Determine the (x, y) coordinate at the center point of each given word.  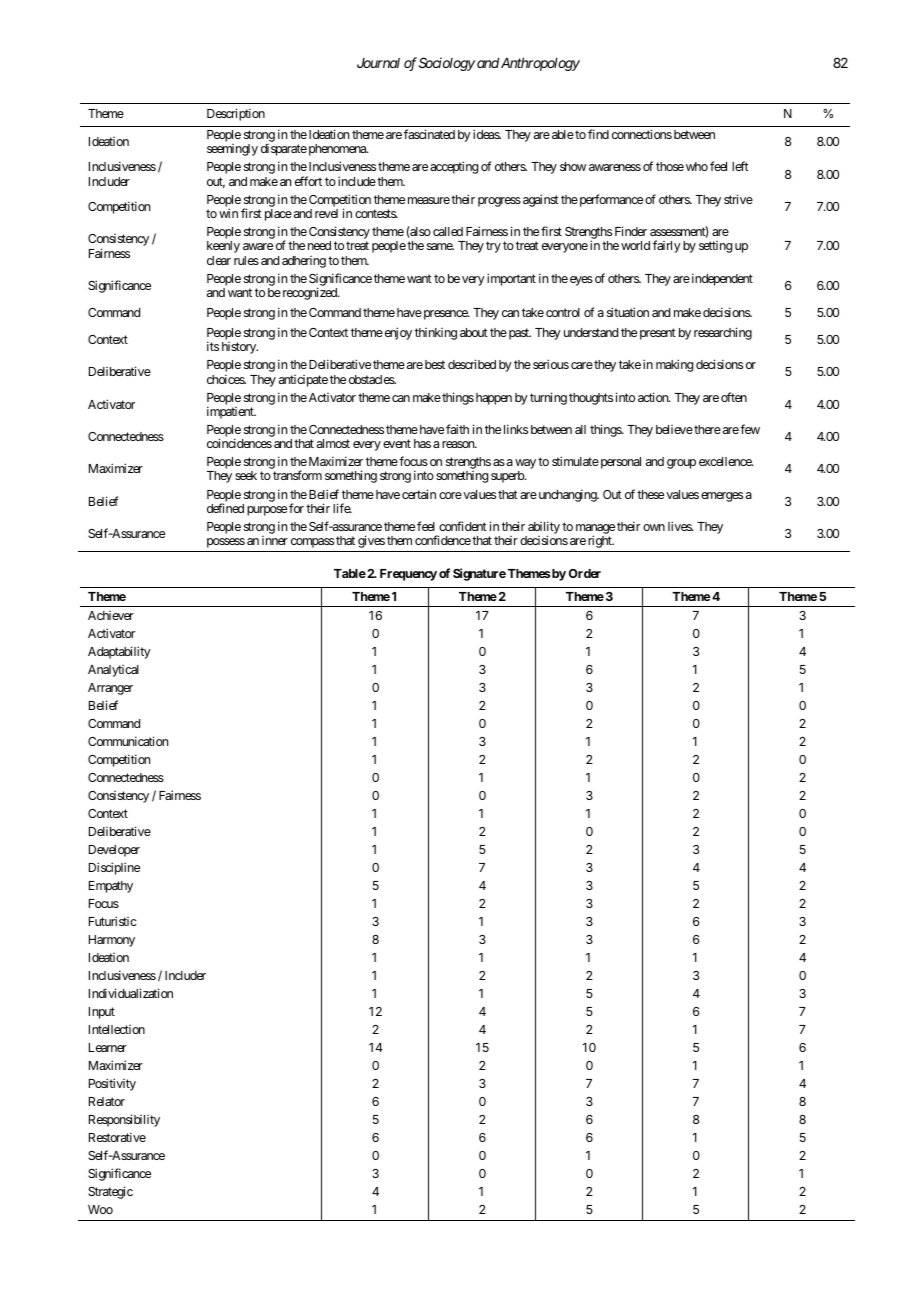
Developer (114, 851)
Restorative (117, 1137)
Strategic (110, 1192)
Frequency (408, 575)
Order (585, 573)
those (670, 166)
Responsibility (124, 1120)
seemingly (232, 150)
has (422, 443)
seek (246, 475)
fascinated (429, 134)
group (681, 464)
